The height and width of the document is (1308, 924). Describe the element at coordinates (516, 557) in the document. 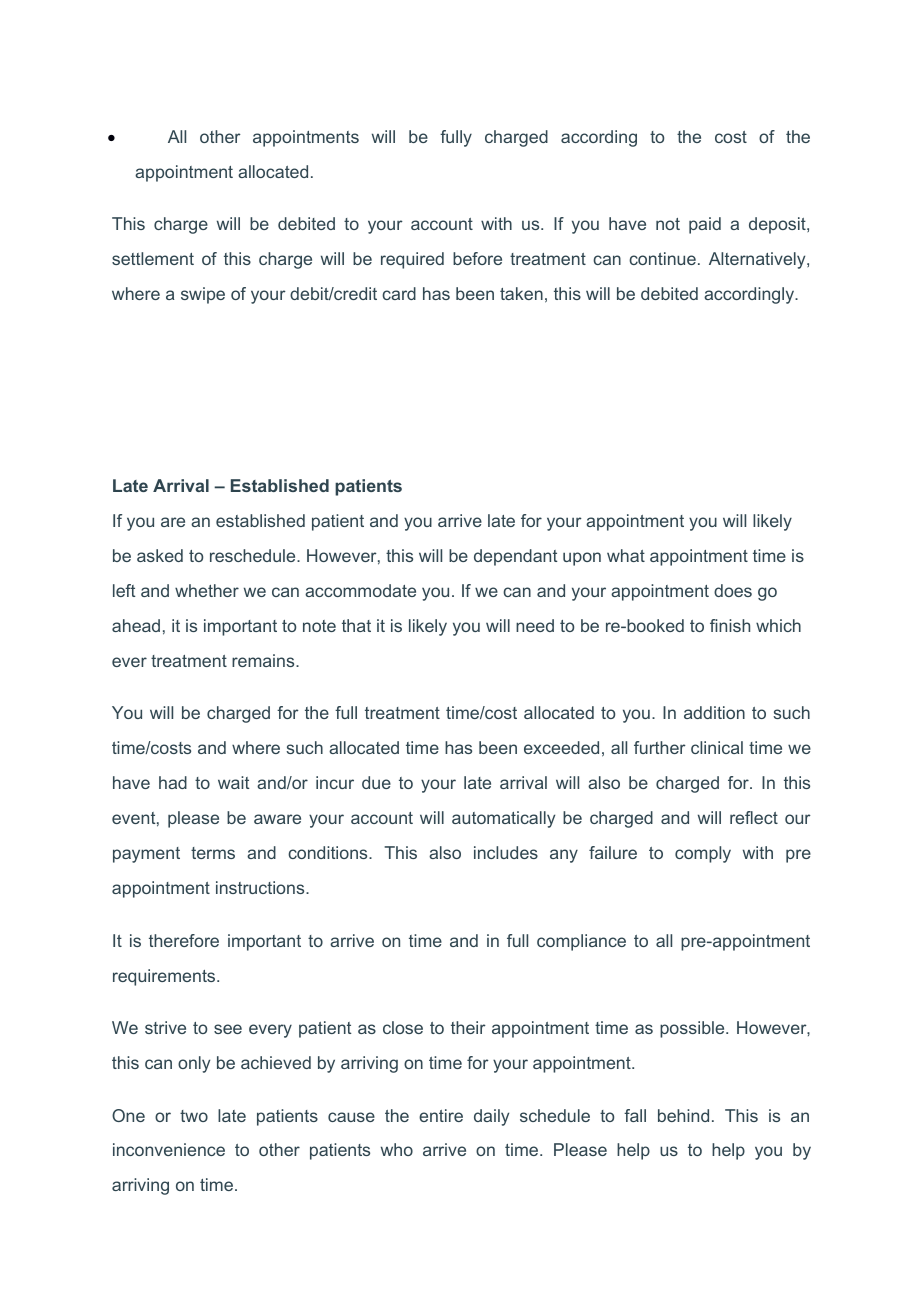

I see `dependant` at that location.
